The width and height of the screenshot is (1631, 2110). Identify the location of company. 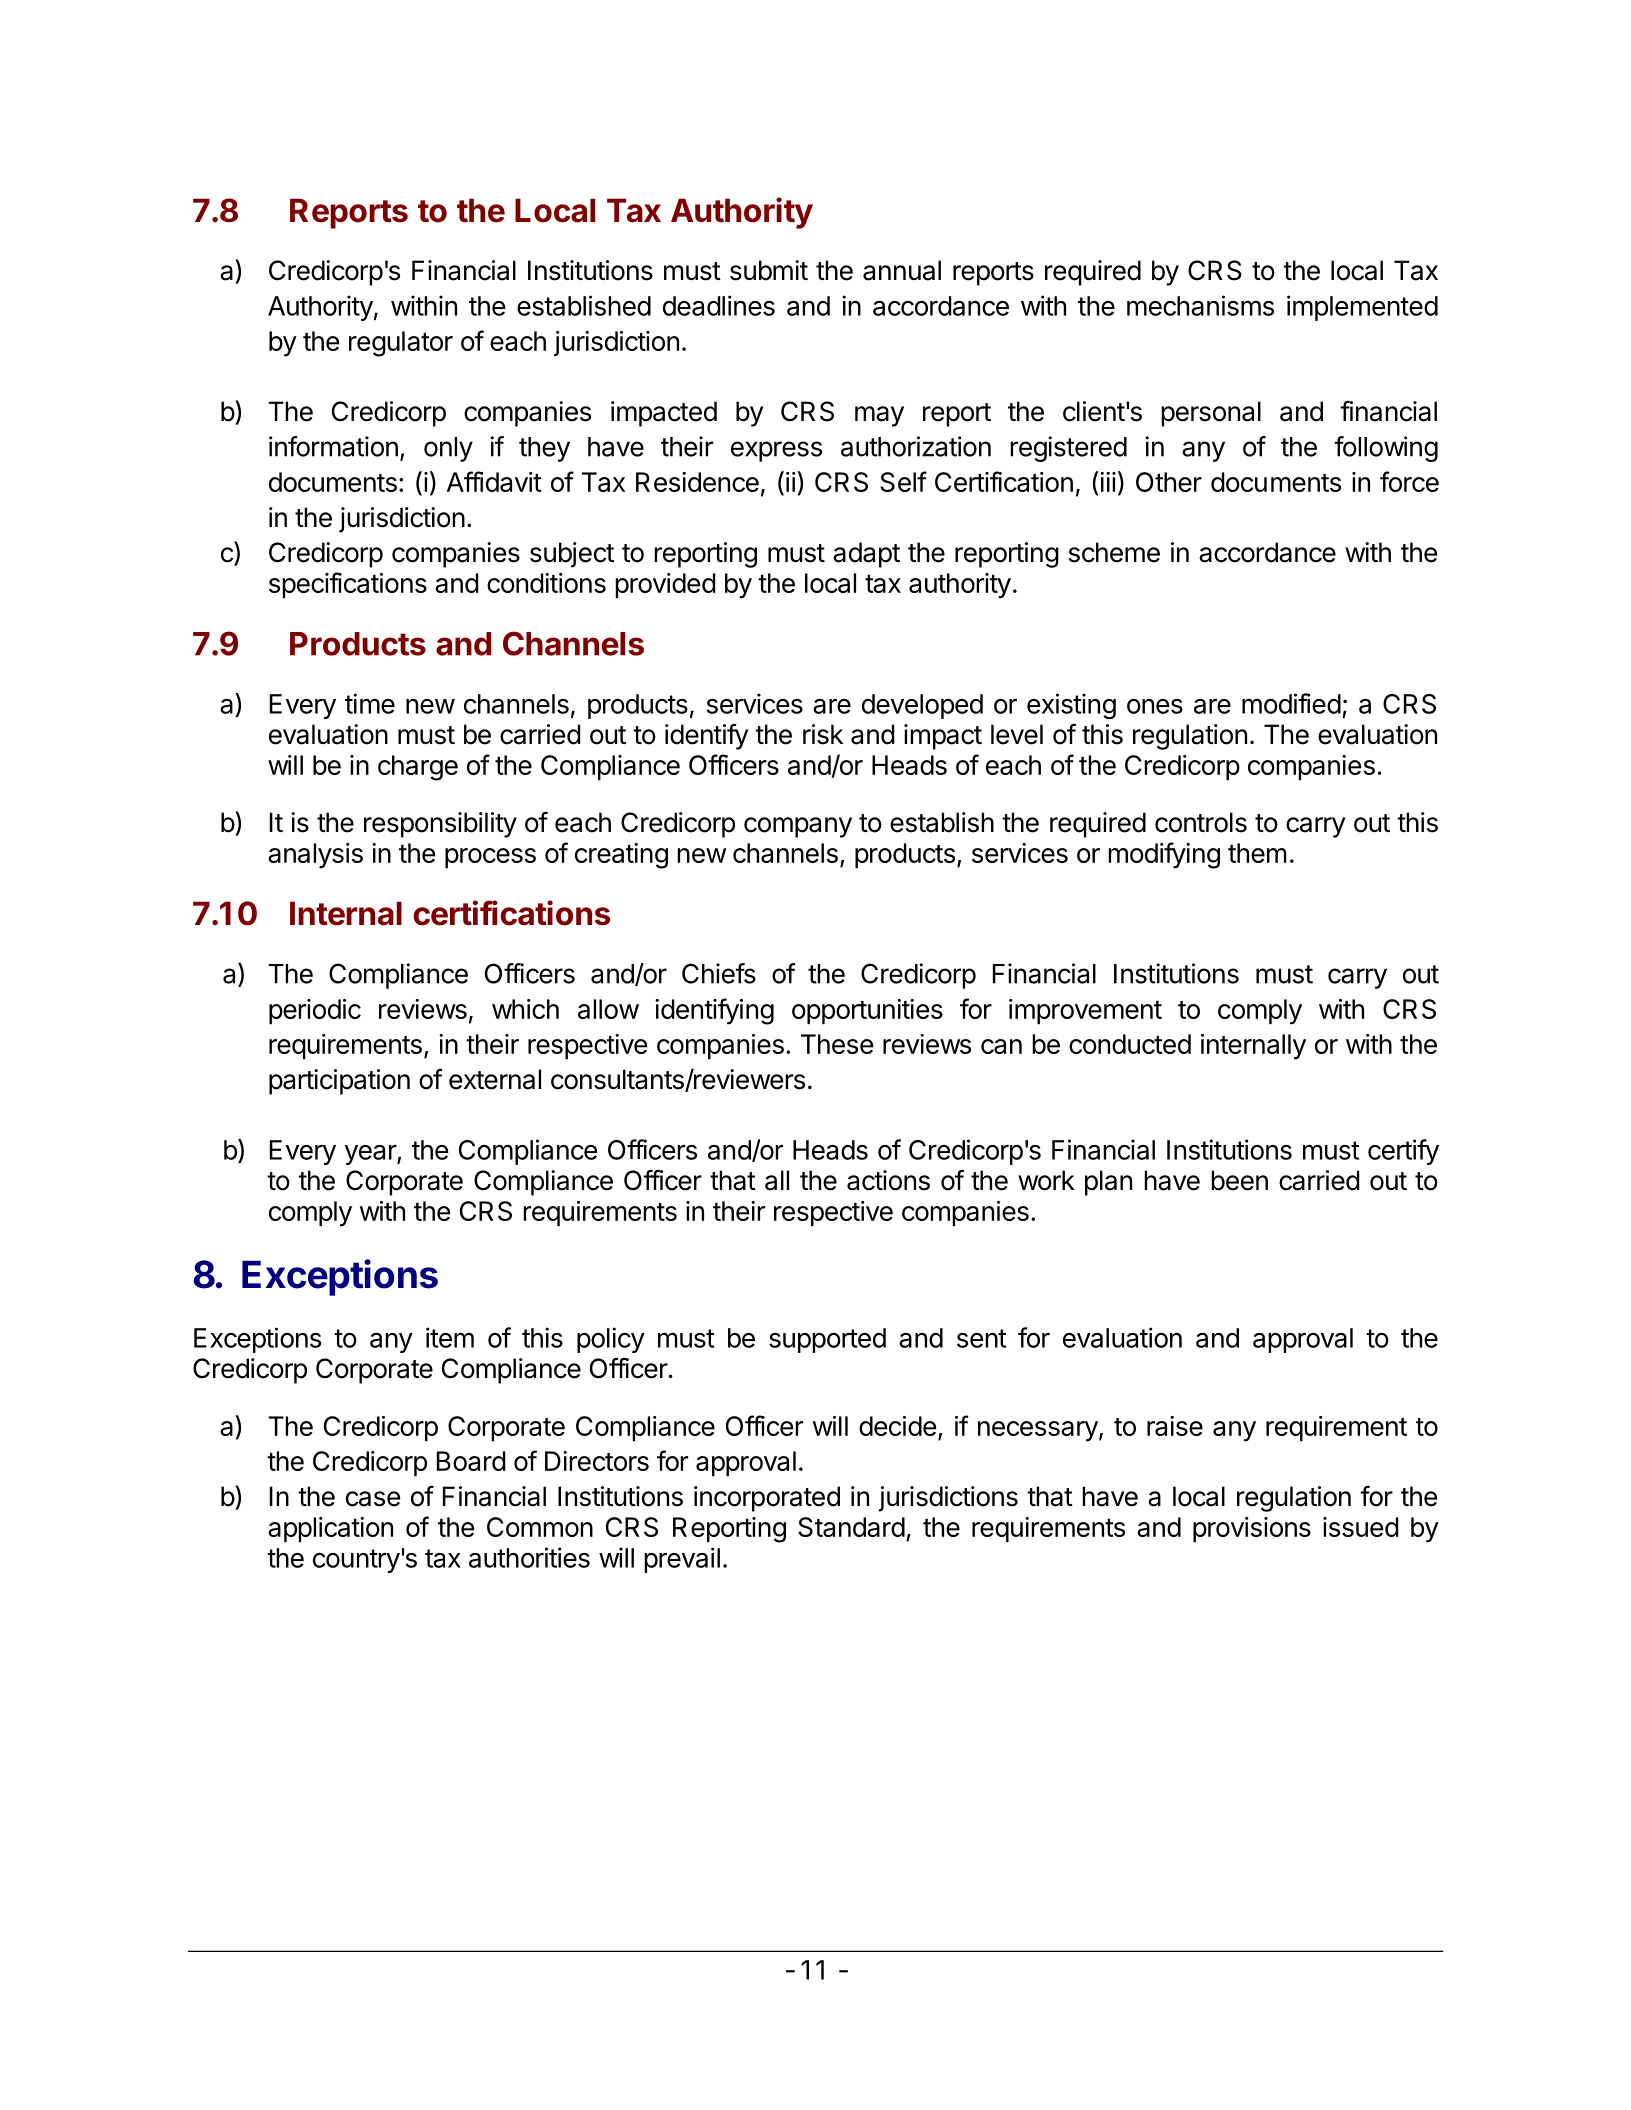
(798, 827).
